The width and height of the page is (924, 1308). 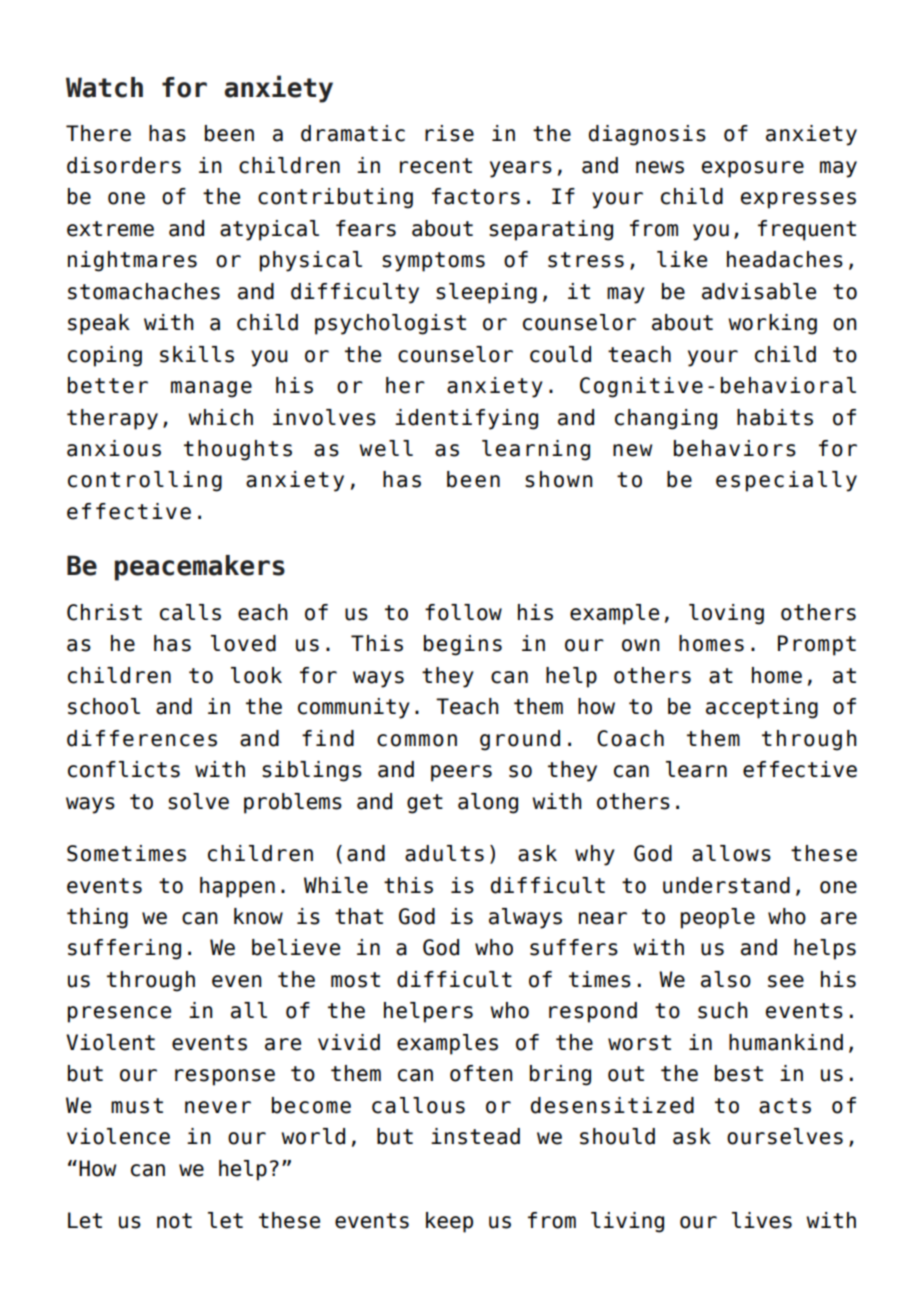 What do you see at coordinates (449, 133) in the page?
I see `rise` at bounding box center [449, 133].
